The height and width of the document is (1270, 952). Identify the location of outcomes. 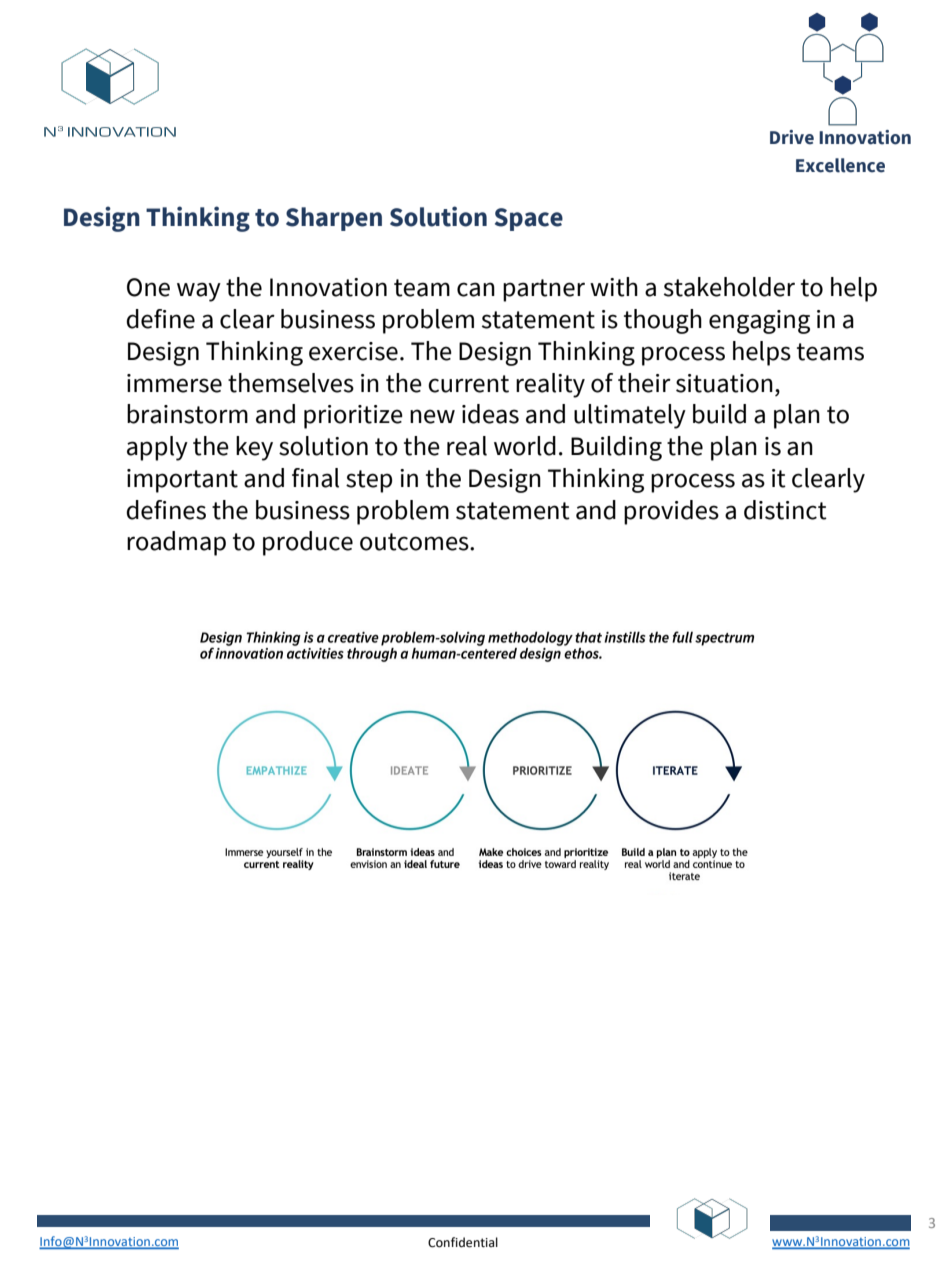
(415, 542).
